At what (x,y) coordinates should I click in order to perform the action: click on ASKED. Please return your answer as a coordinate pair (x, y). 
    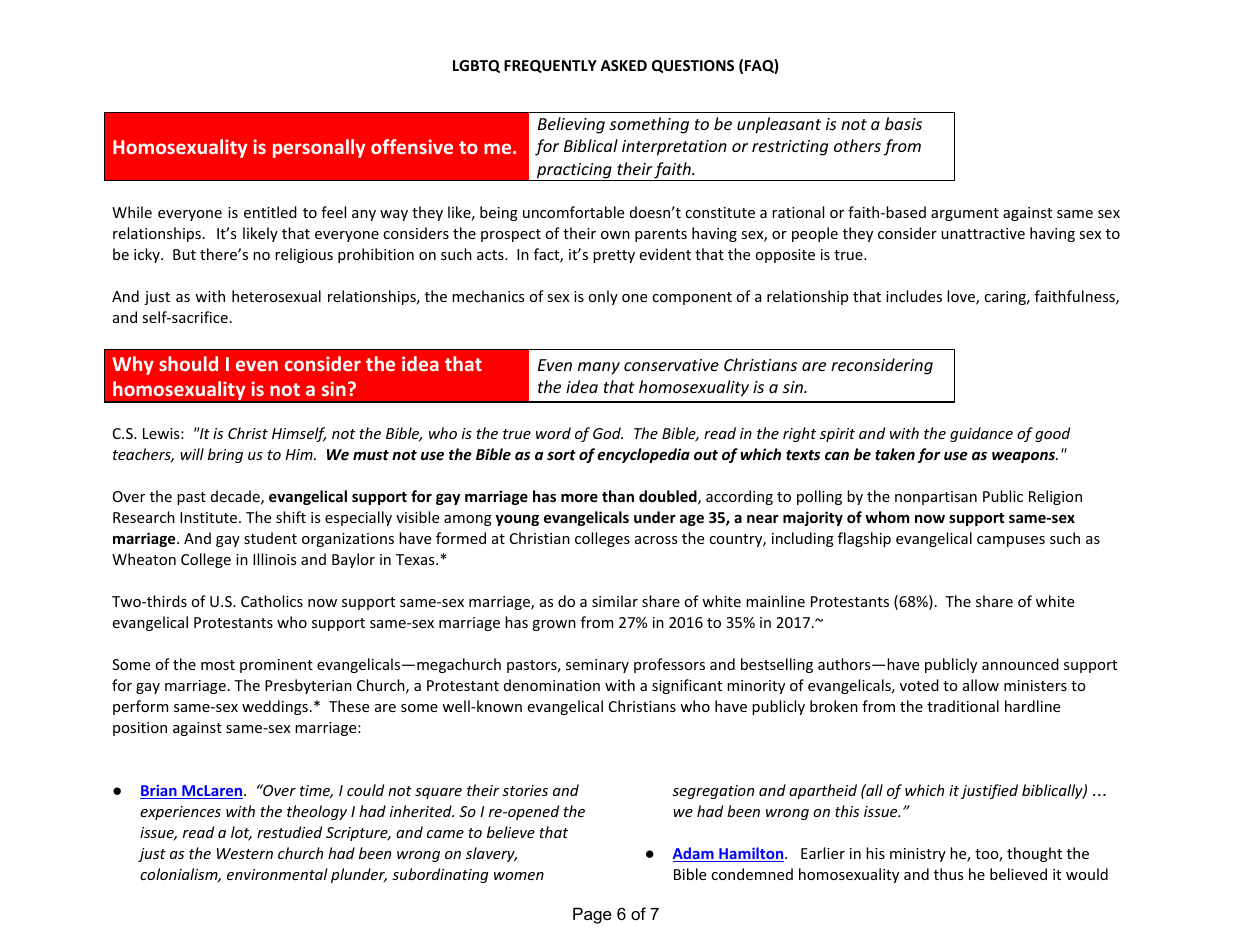
    Looking at the image, I should click on (623, 65).
